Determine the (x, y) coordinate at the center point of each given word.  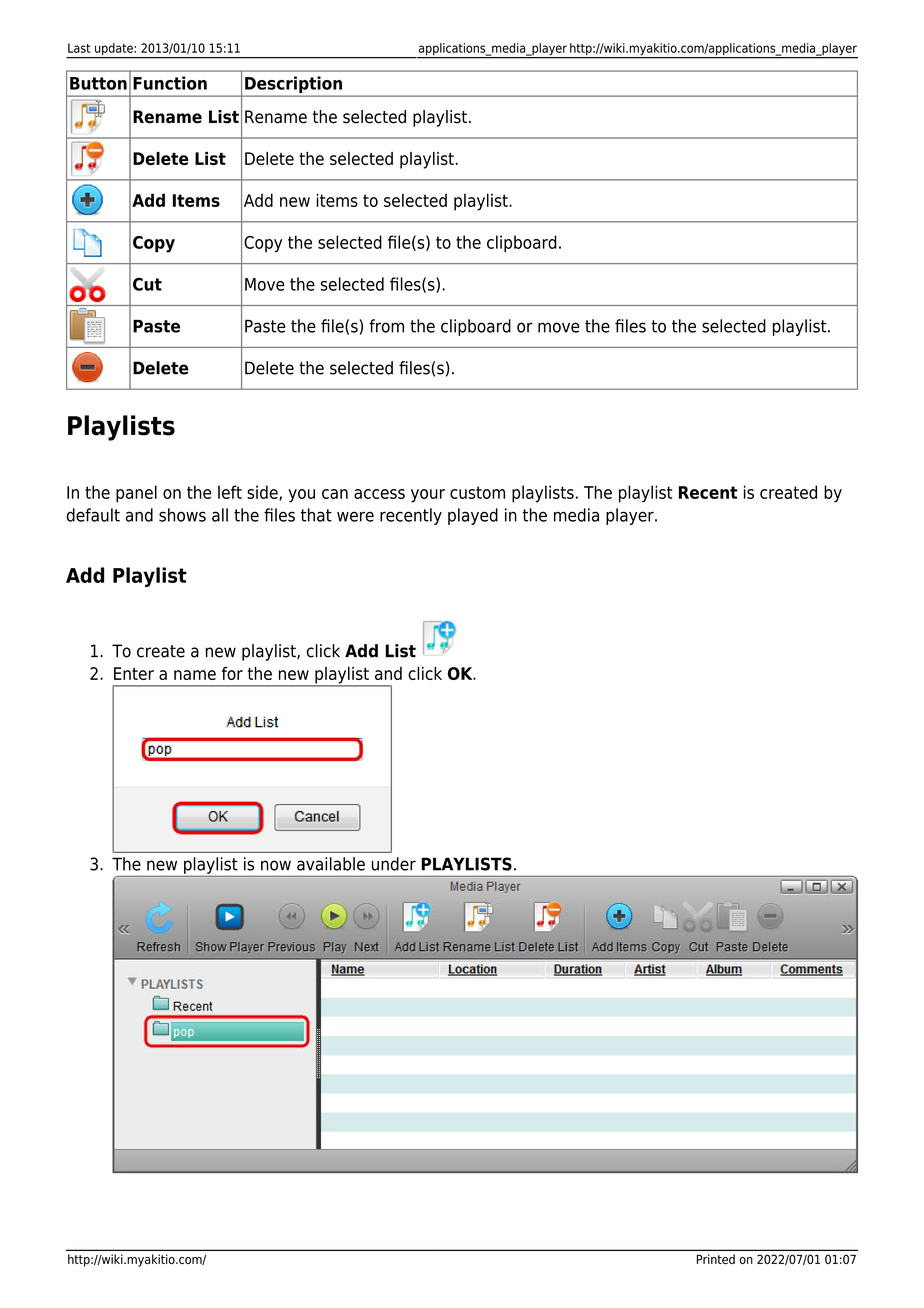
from (386, 326)
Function (170, 83)
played (473, 516)
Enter (134, 673)
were (355, 516)
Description (293, 86)
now (276, 865)
